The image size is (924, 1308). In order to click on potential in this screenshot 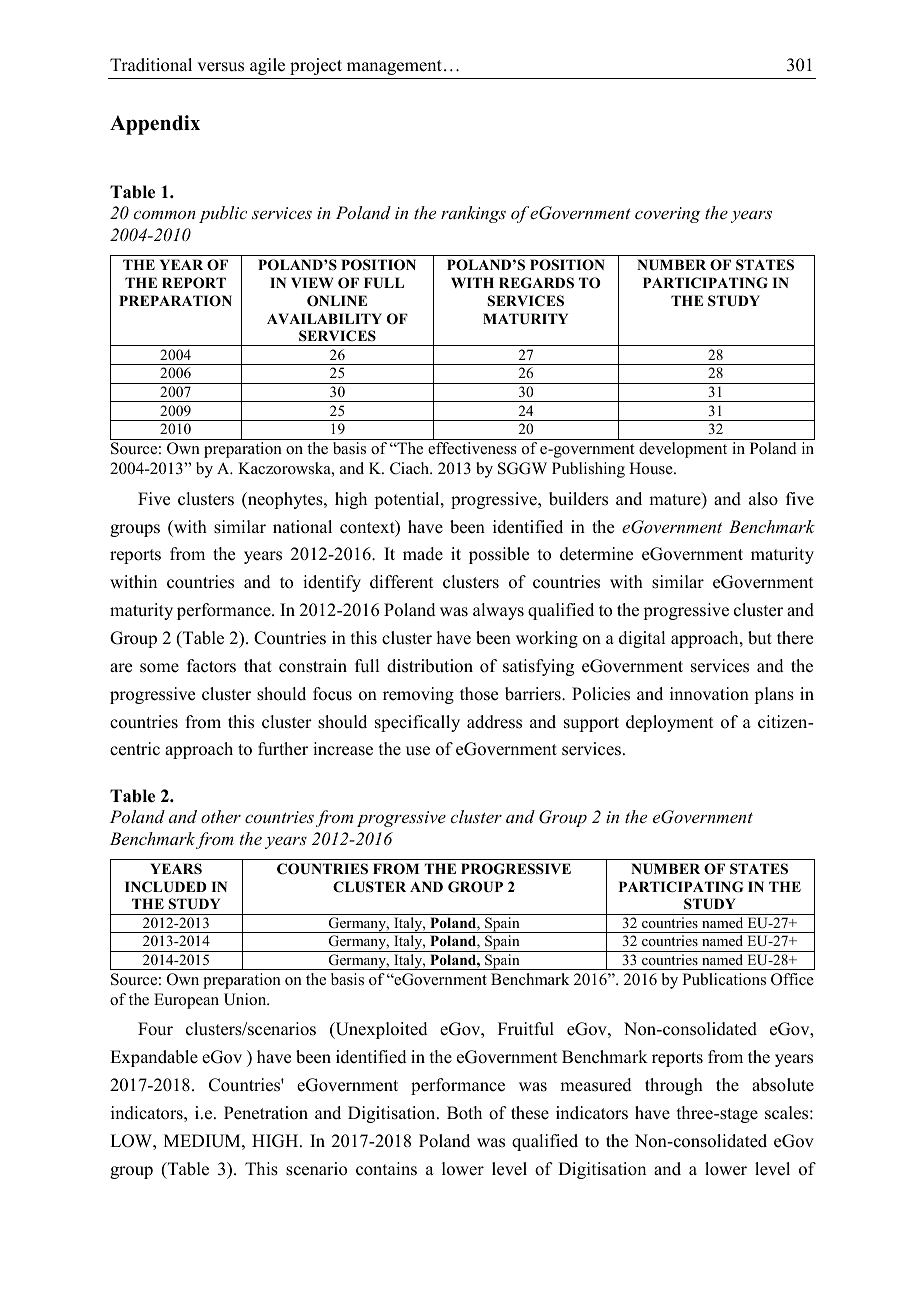, I will do `click(408, 500)`.
